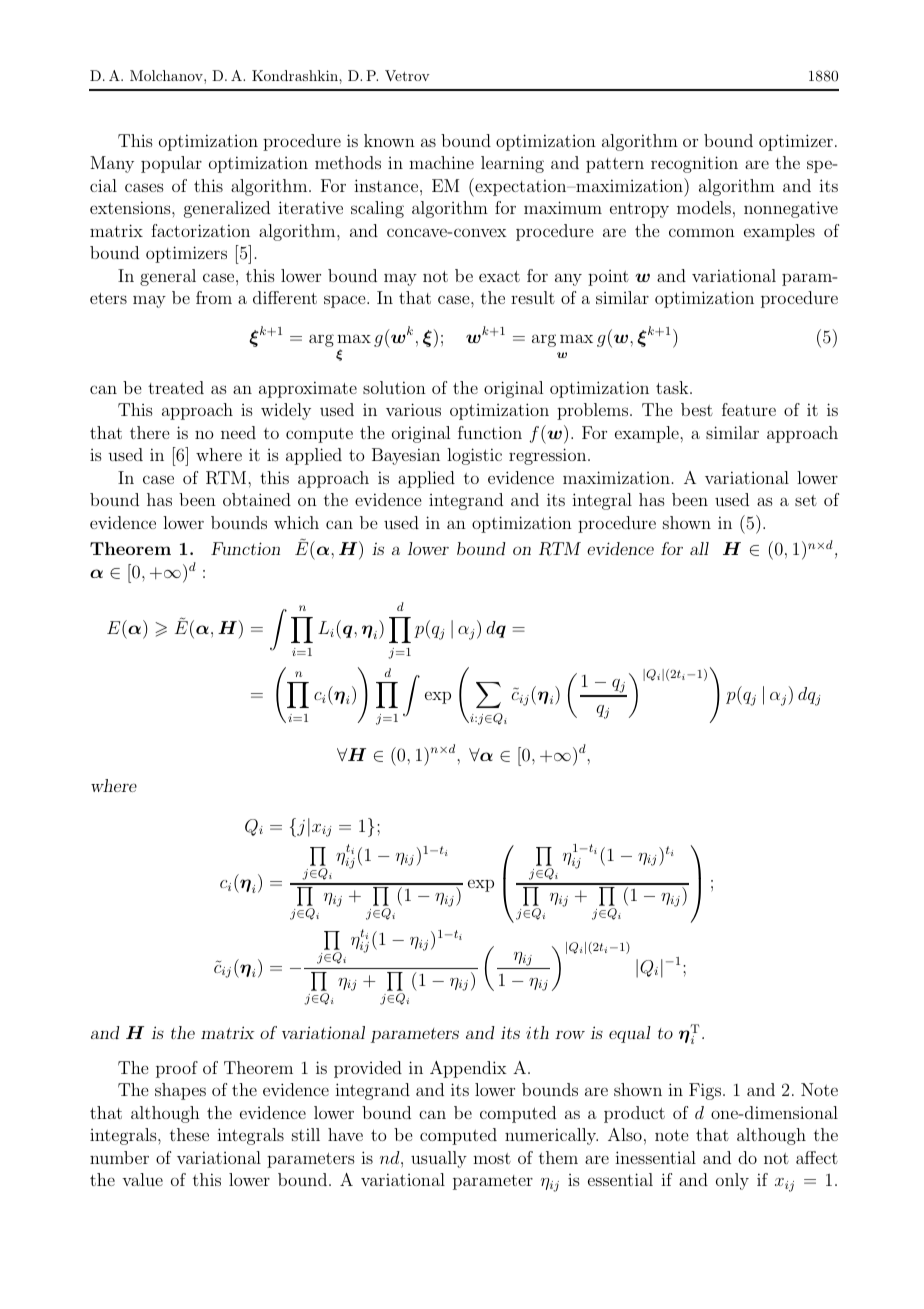 The image size is (924, 1309). What do you see at coordinates (171, 164) in the image?
I see `popular` at bounding box center [171, 164].
